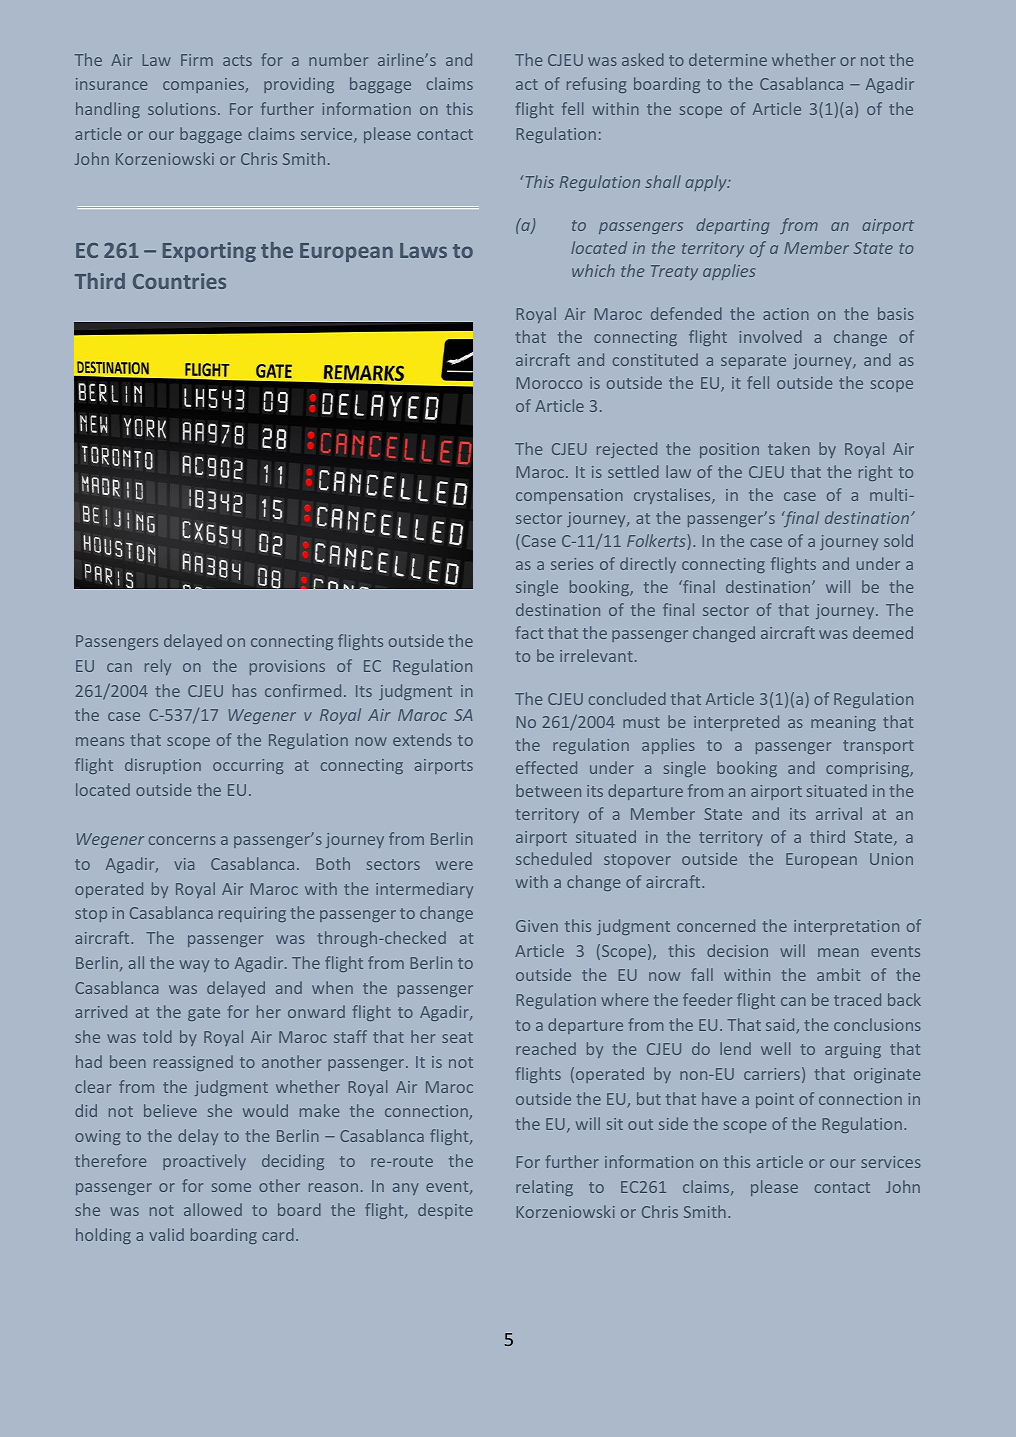 The width and height of the screenshot is (1016, 1437). I want to click on deemed, so click(883, 632).
